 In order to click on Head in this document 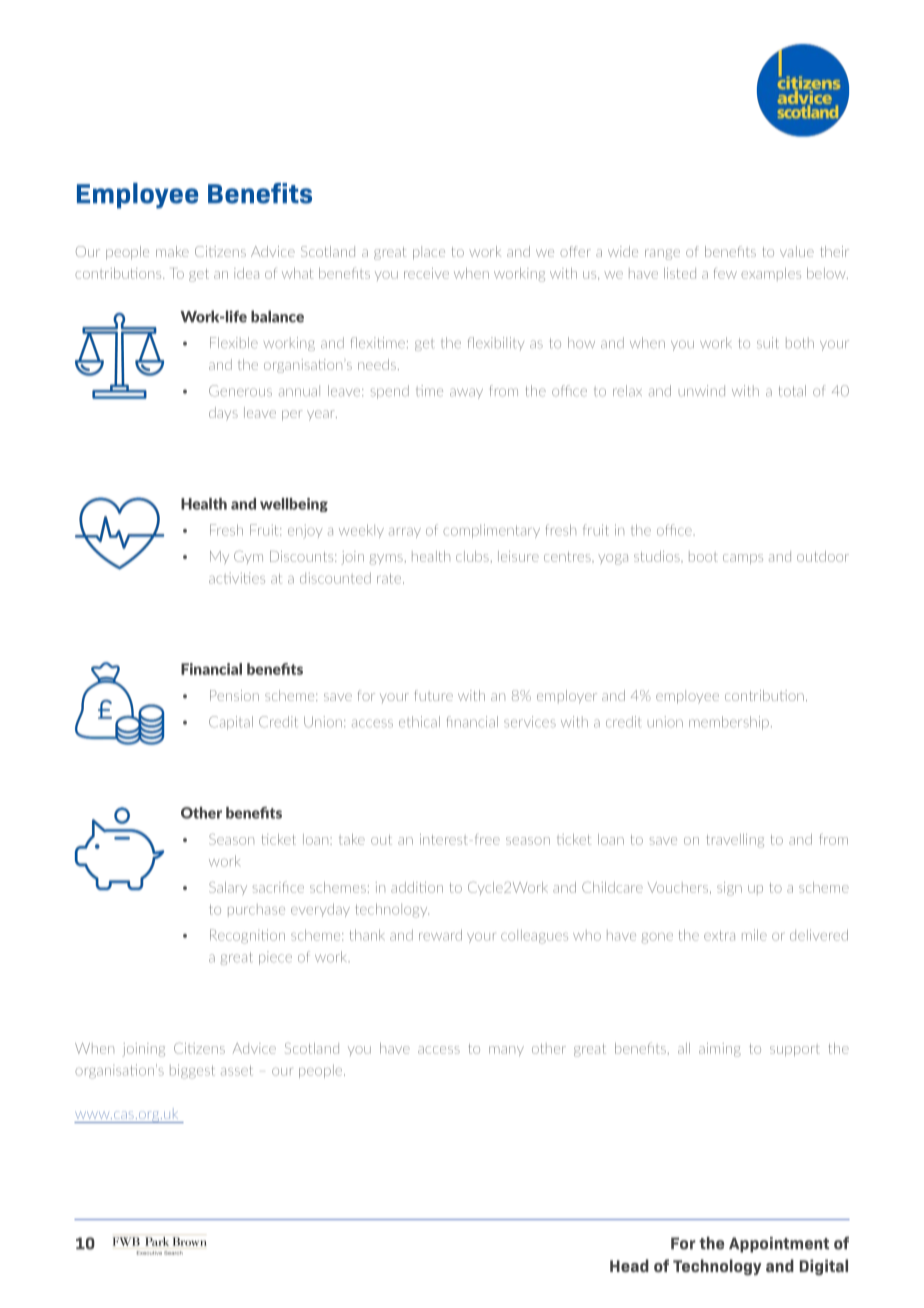, I will do `click(629, 1265)`.
